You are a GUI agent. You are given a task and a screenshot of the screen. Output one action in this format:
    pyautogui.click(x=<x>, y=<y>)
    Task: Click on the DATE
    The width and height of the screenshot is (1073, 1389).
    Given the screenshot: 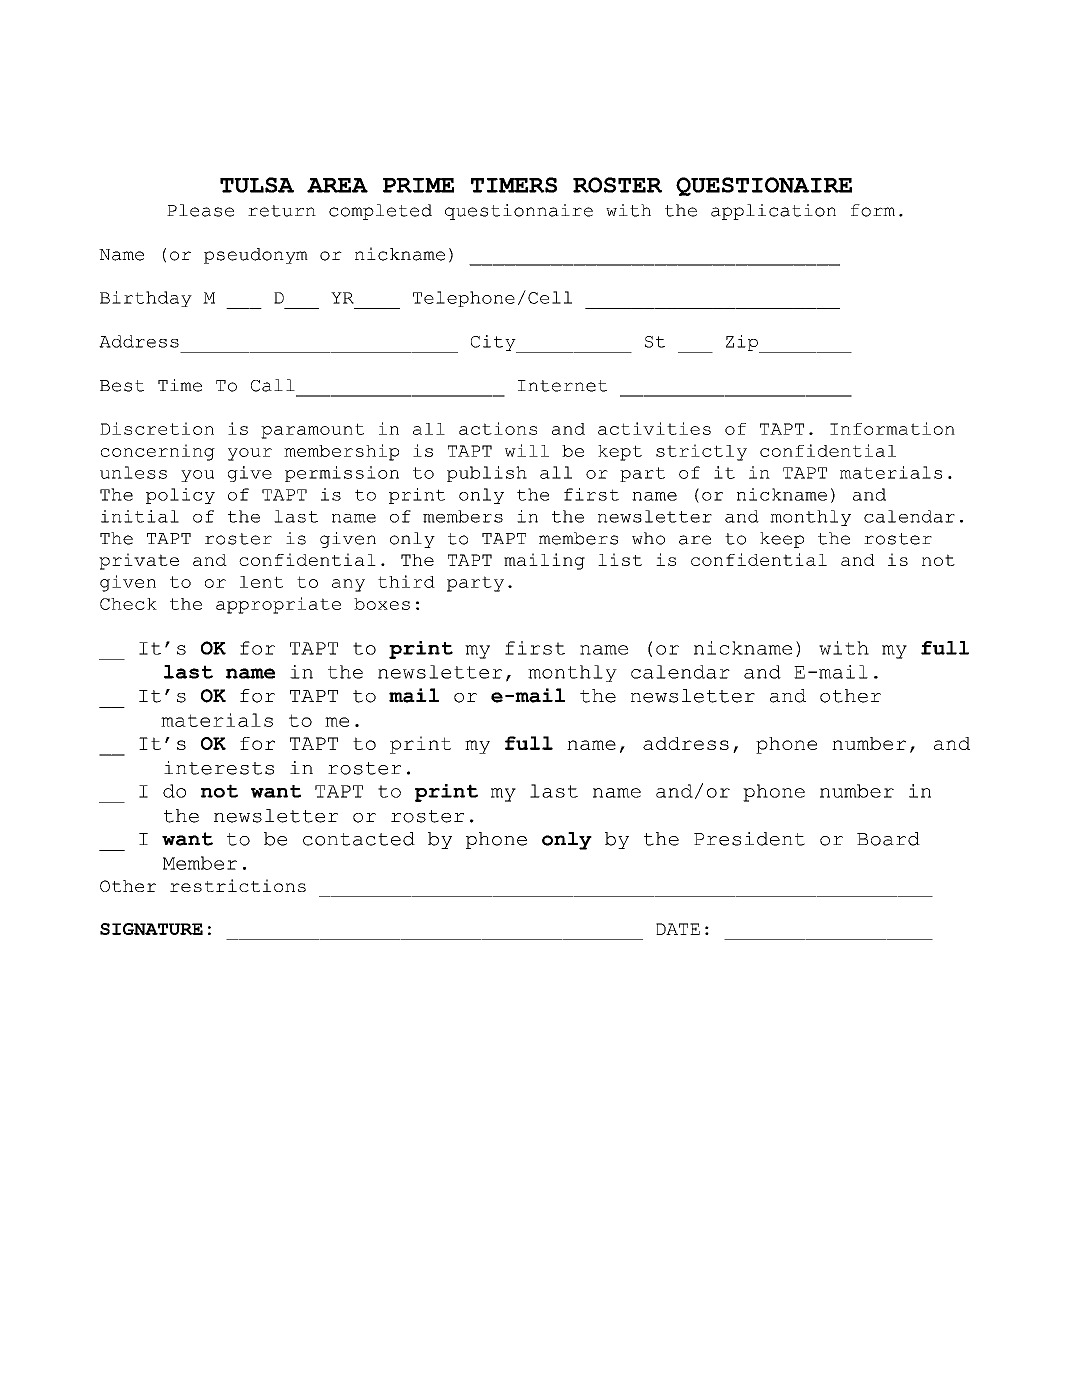 What is the action you would take?
    pyautogui.click(x=678, y=929)
